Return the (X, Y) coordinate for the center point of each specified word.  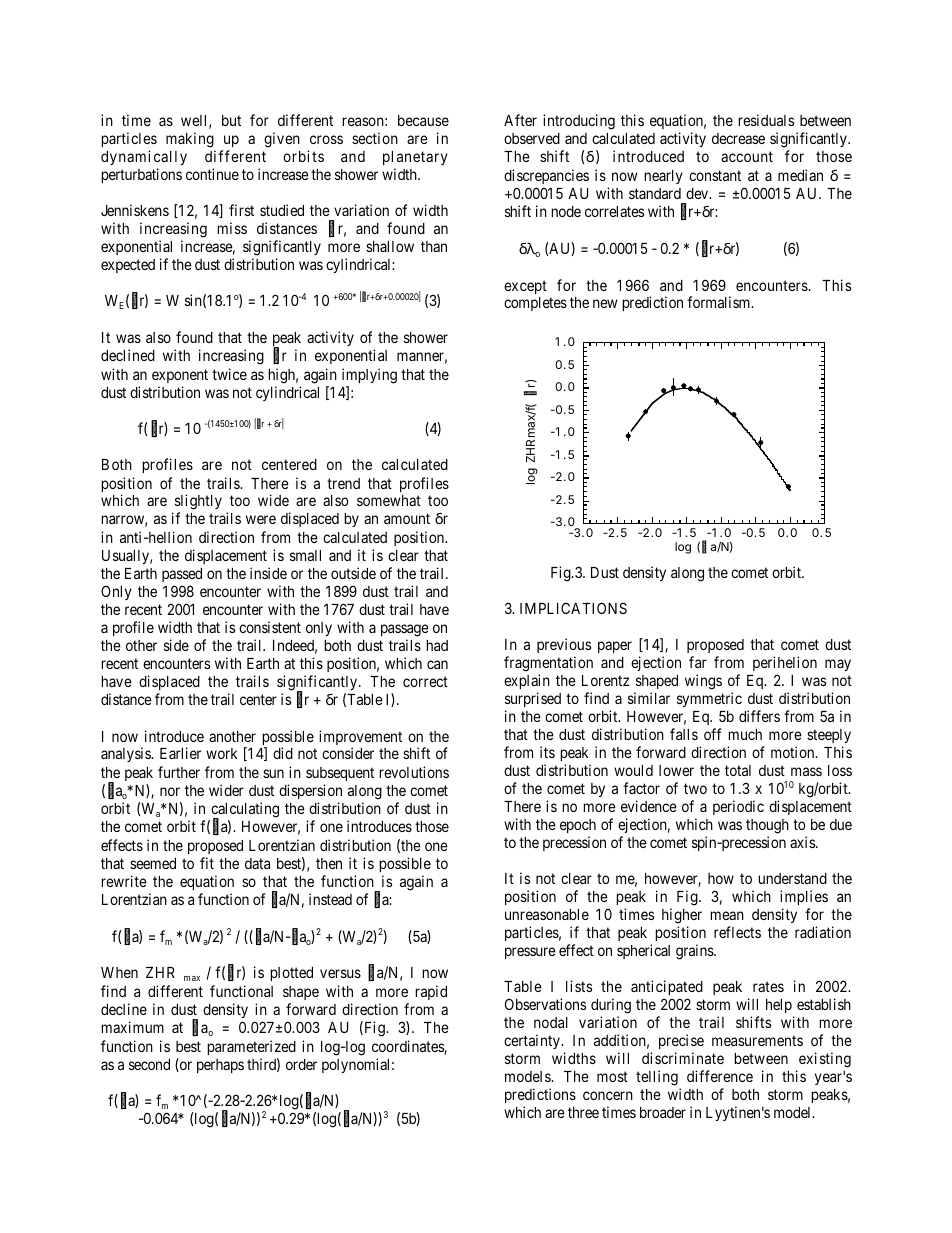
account (747, 156)
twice (229, 374)
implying (369, 376)
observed (532, 138)
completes (535, 304)
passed (182, 575)
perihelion (785, 665)
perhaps (220, 1066)
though (767, 826)
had (437, 645)
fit (207, 863)
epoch (578, 826)
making (190, 140)
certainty (533, 1041)
